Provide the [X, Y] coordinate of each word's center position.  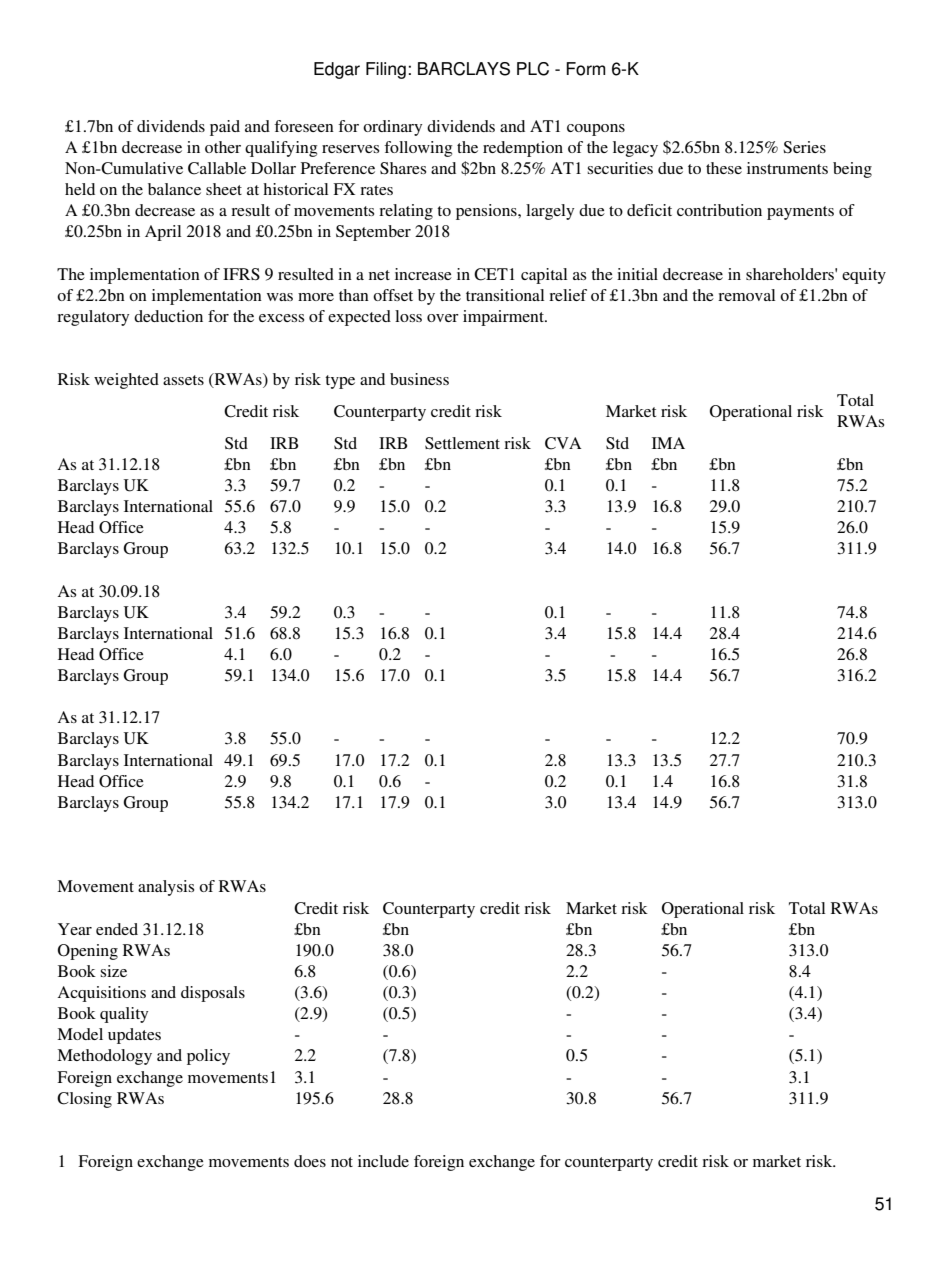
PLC [533, 69]
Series [804, 147]
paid [225, 128]
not [342, 1162]
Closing [84, 1100]
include [383, 1161]
